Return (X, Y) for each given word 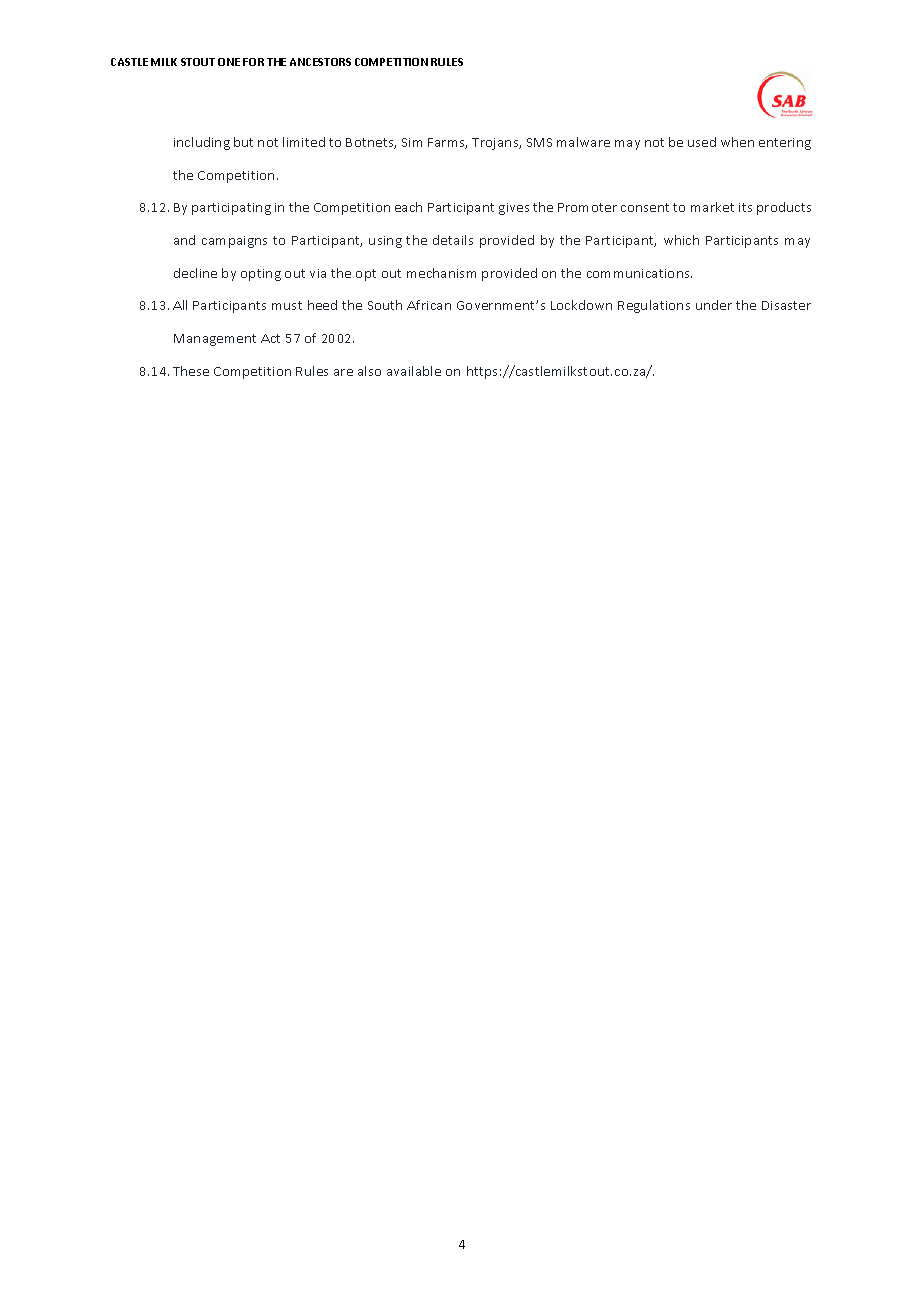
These (191, 371)
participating (231, 209)
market (712, 207)
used (702, 142)
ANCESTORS (320, 62)
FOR (253, 62)
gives (514, 209)
